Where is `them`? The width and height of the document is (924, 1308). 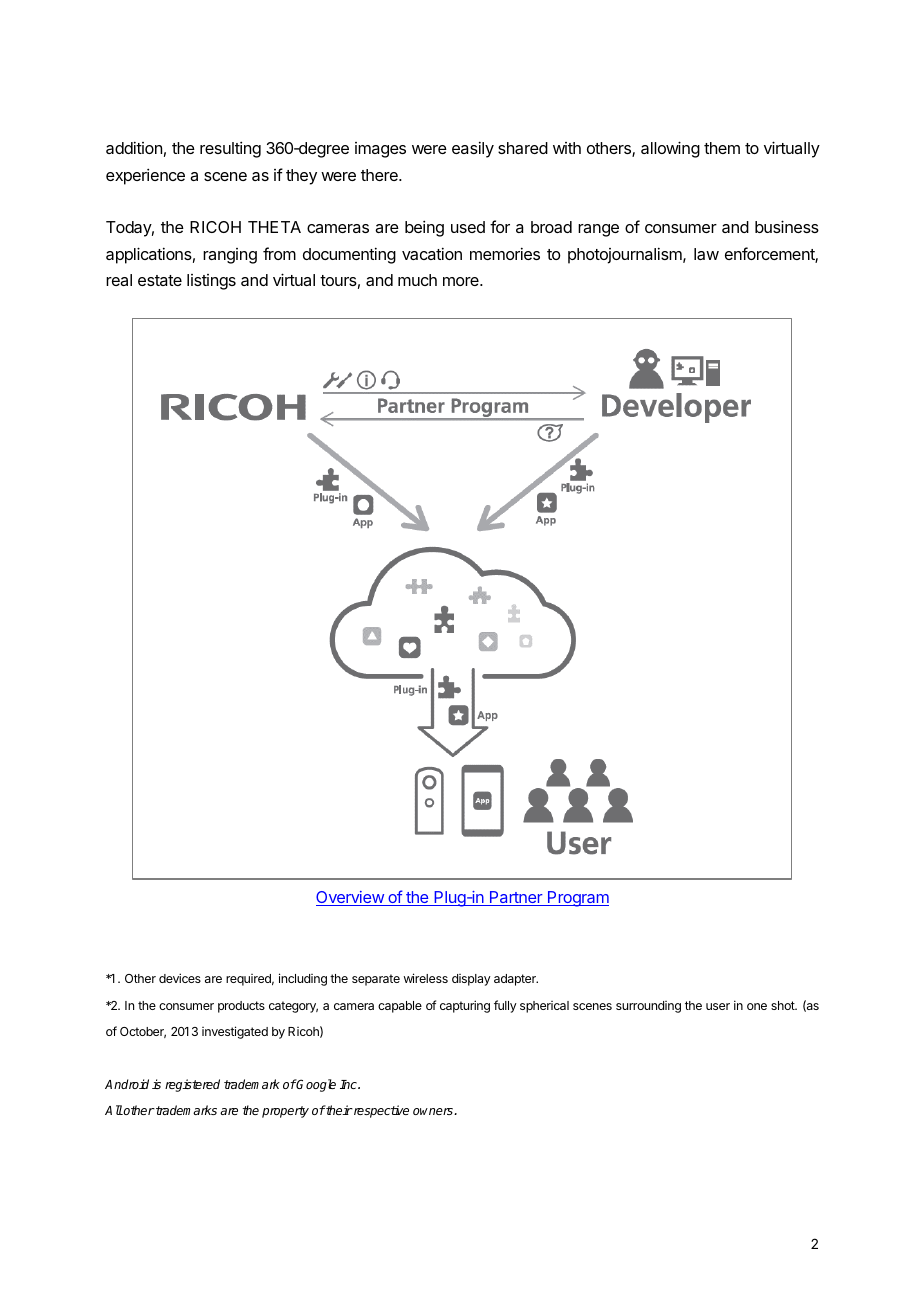 them is located at coordinates (722, 148).
